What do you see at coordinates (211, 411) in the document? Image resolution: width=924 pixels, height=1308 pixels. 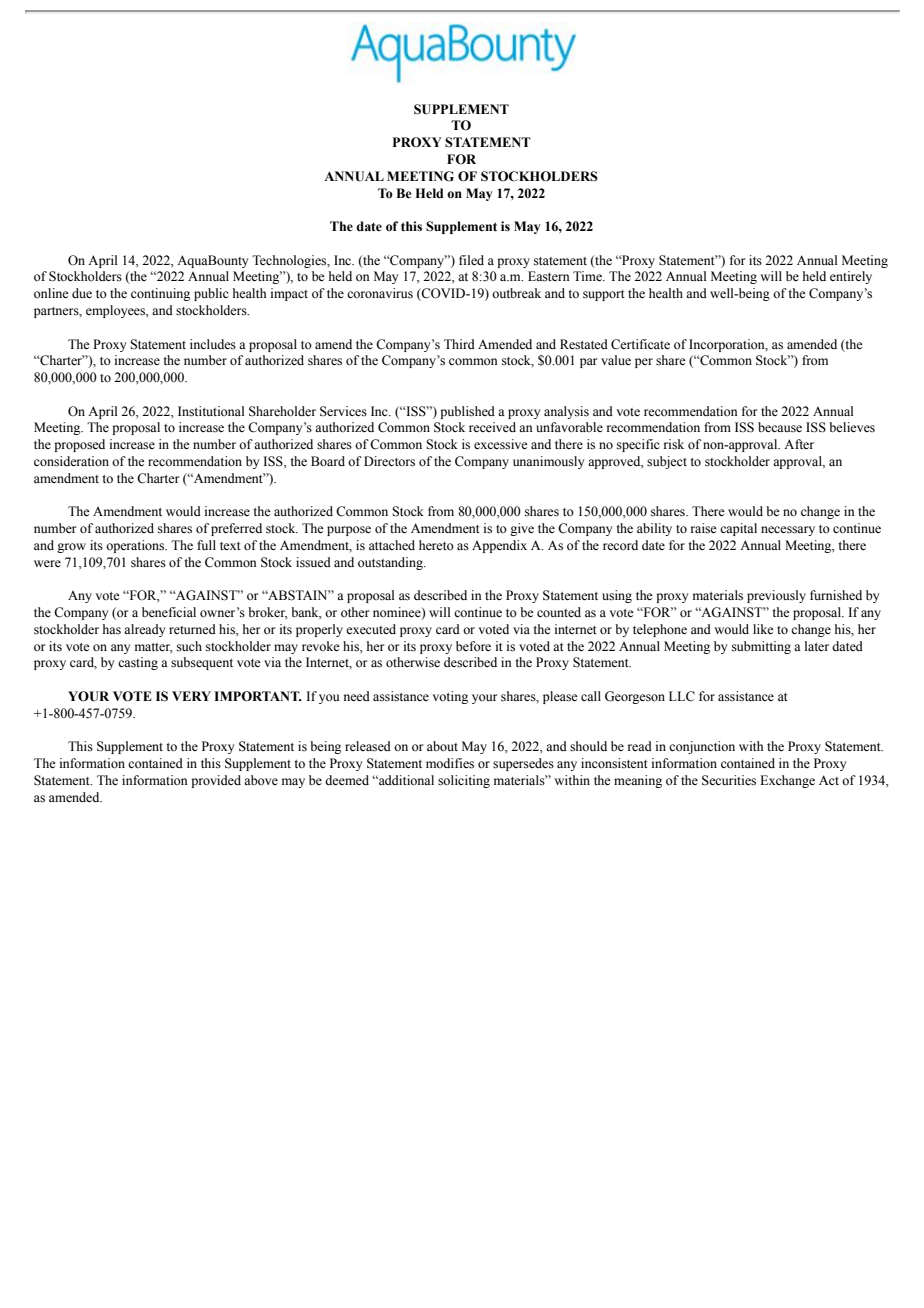 I see `Institutional` at bounding box center [211, 411].
